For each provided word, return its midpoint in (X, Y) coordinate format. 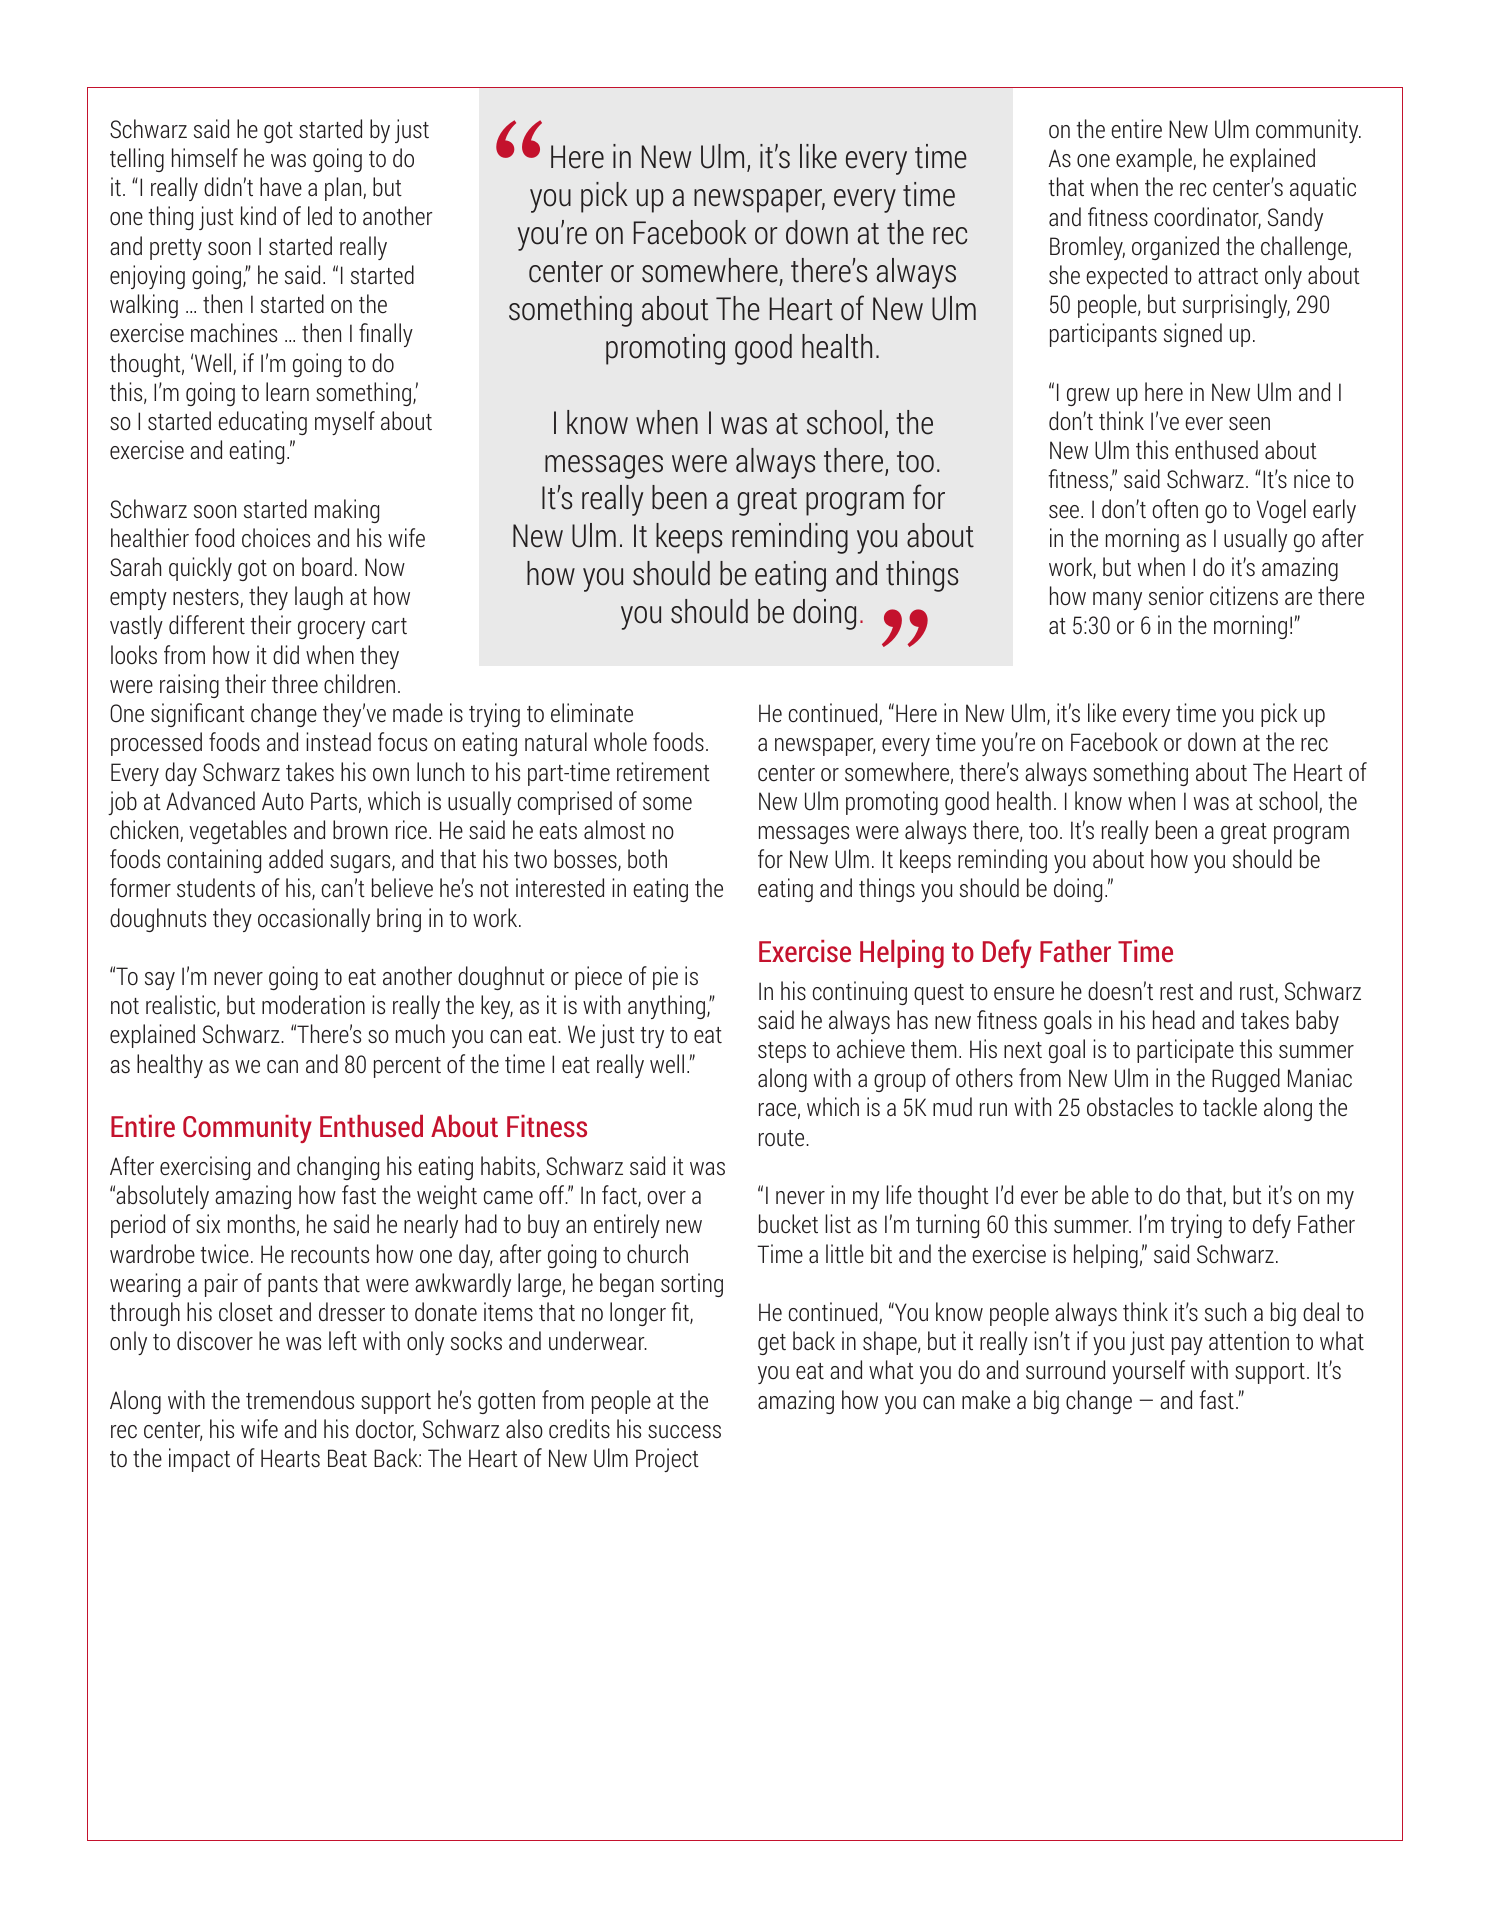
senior (1176, 596)
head (1174, 1020)
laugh (319, 598)
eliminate (592, 713)
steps (782, 1052)
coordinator (1207, 218)
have (281, 187)
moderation (313, 1005)
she (1064, 275)
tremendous (300, 1400)
